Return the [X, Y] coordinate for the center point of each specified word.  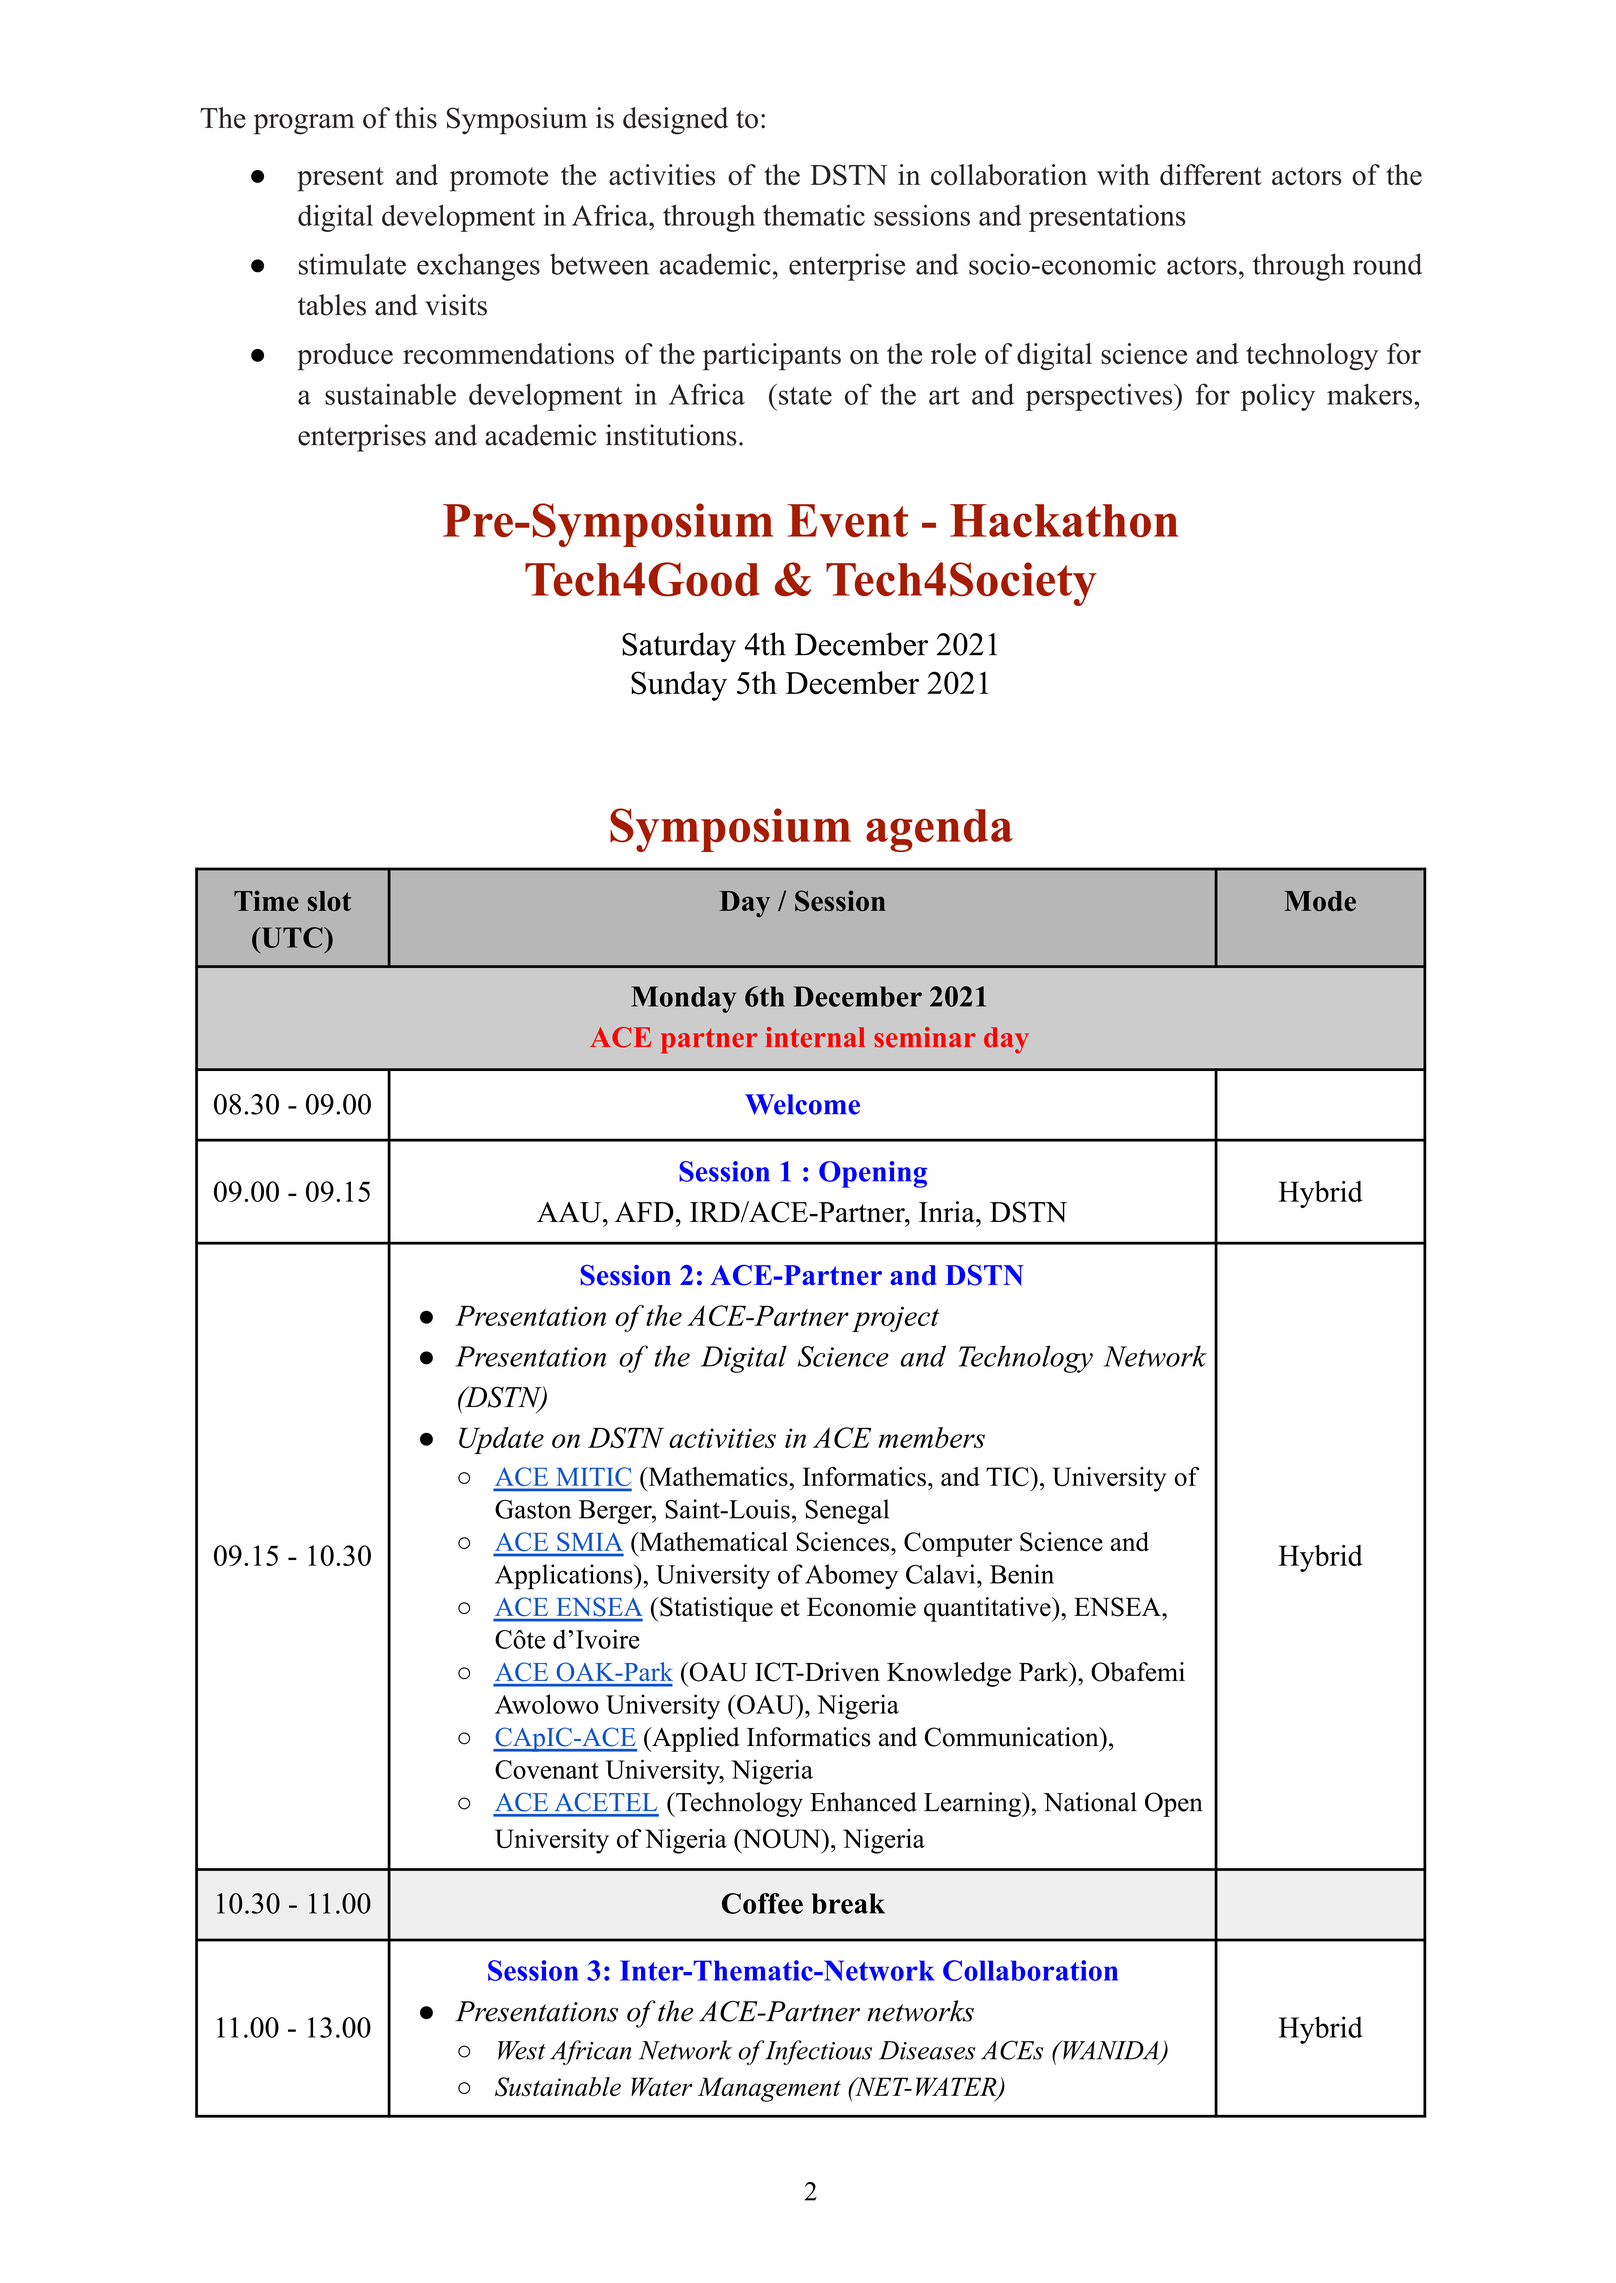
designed [675, 121]
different [1211, 175]
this [416, 118]
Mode [1320, 901]
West [522, 2050]
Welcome [802, 1104]
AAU [570, 1212]
